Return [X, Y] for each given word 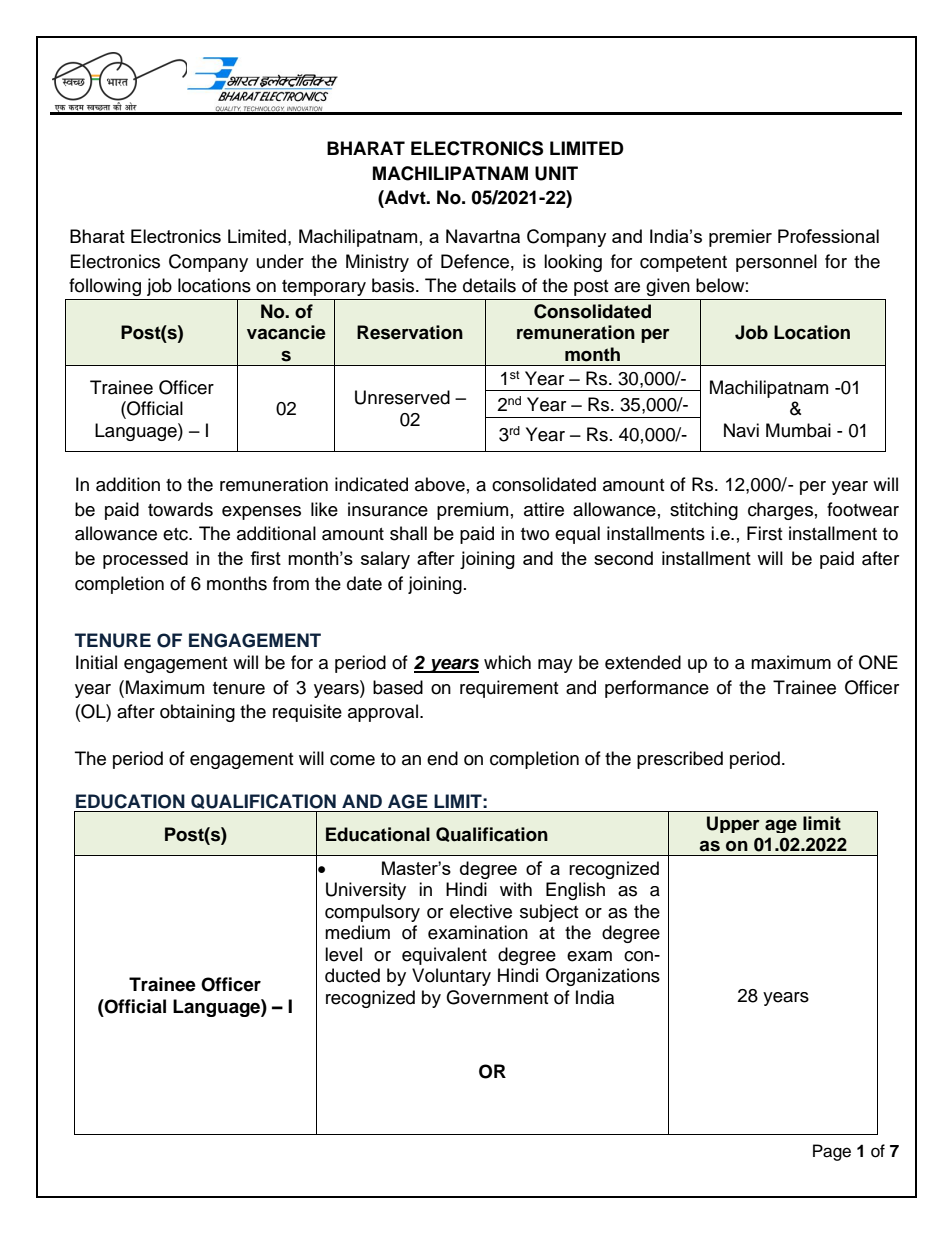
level [343, 954]
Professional [828, 236]
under [280, 261]
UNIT [556, 173]
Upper [733, 824]
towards [180, 509]
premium [472, 511]
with [516, 889]
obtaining [197, 713]
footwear [863, 509]
